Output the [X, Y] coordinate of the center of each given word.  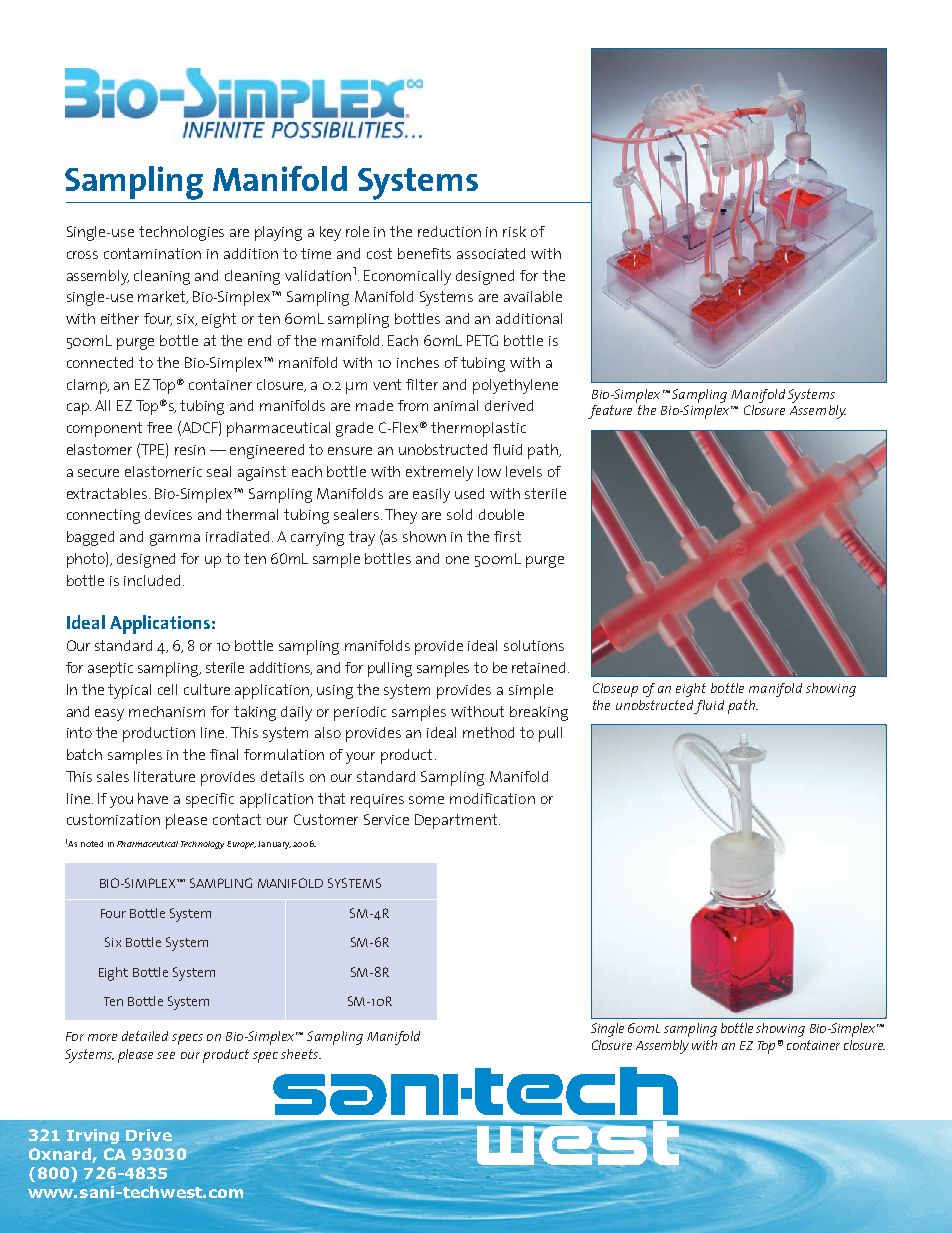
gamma [175, 540]
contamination [152, 253]
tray [362, 538]
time [316, 253]
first [507, 536]
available [533, 296]
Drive [149, 1135]
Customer [326, 819]
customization [113, 819]
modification [492, 798]
